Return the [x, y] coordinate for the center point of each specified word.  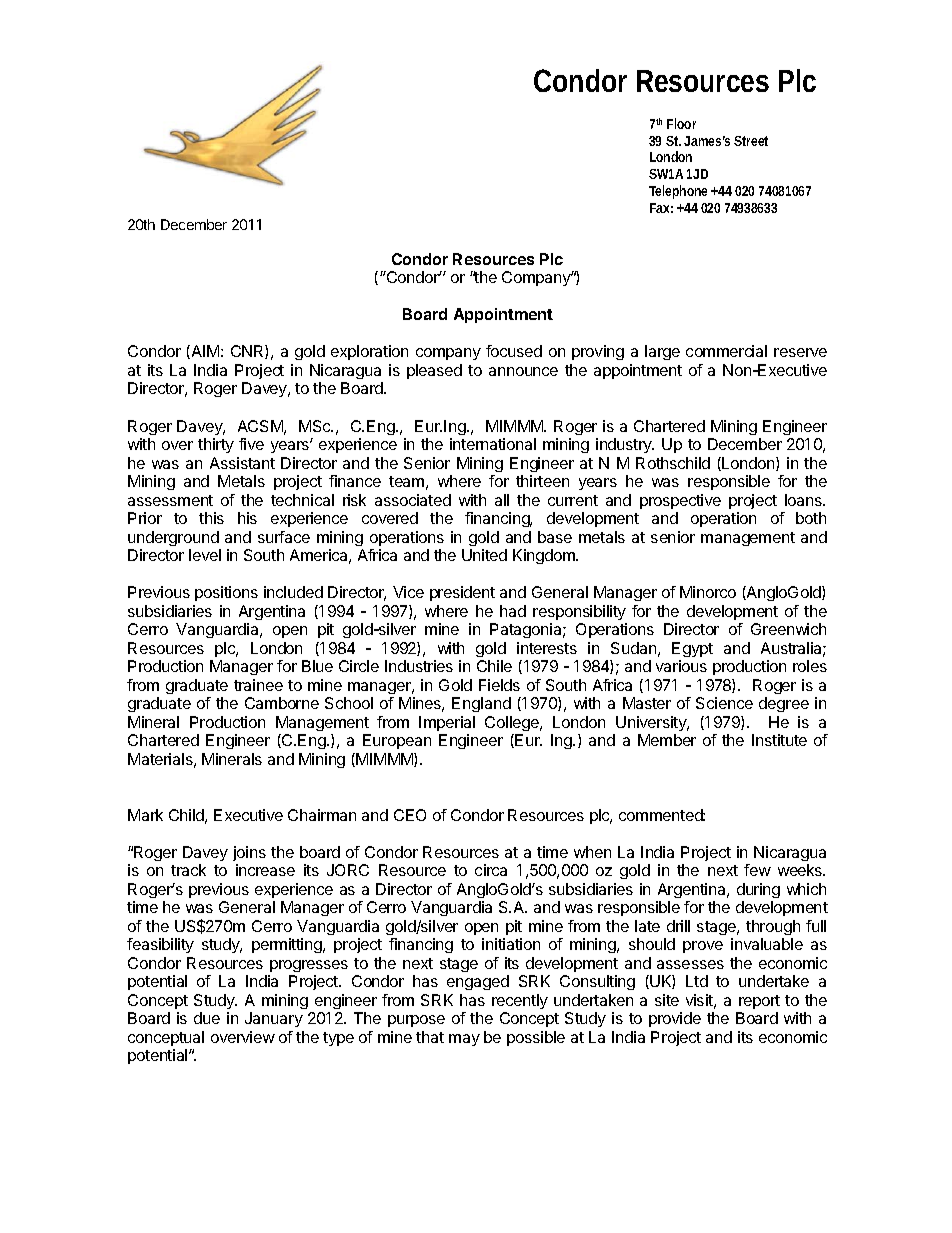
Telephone [680, 192]
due [207, 1018]
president [462, 593]
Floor [681, 123]
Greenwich [788, 629]
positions [226, 593]
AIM [204, 352]
